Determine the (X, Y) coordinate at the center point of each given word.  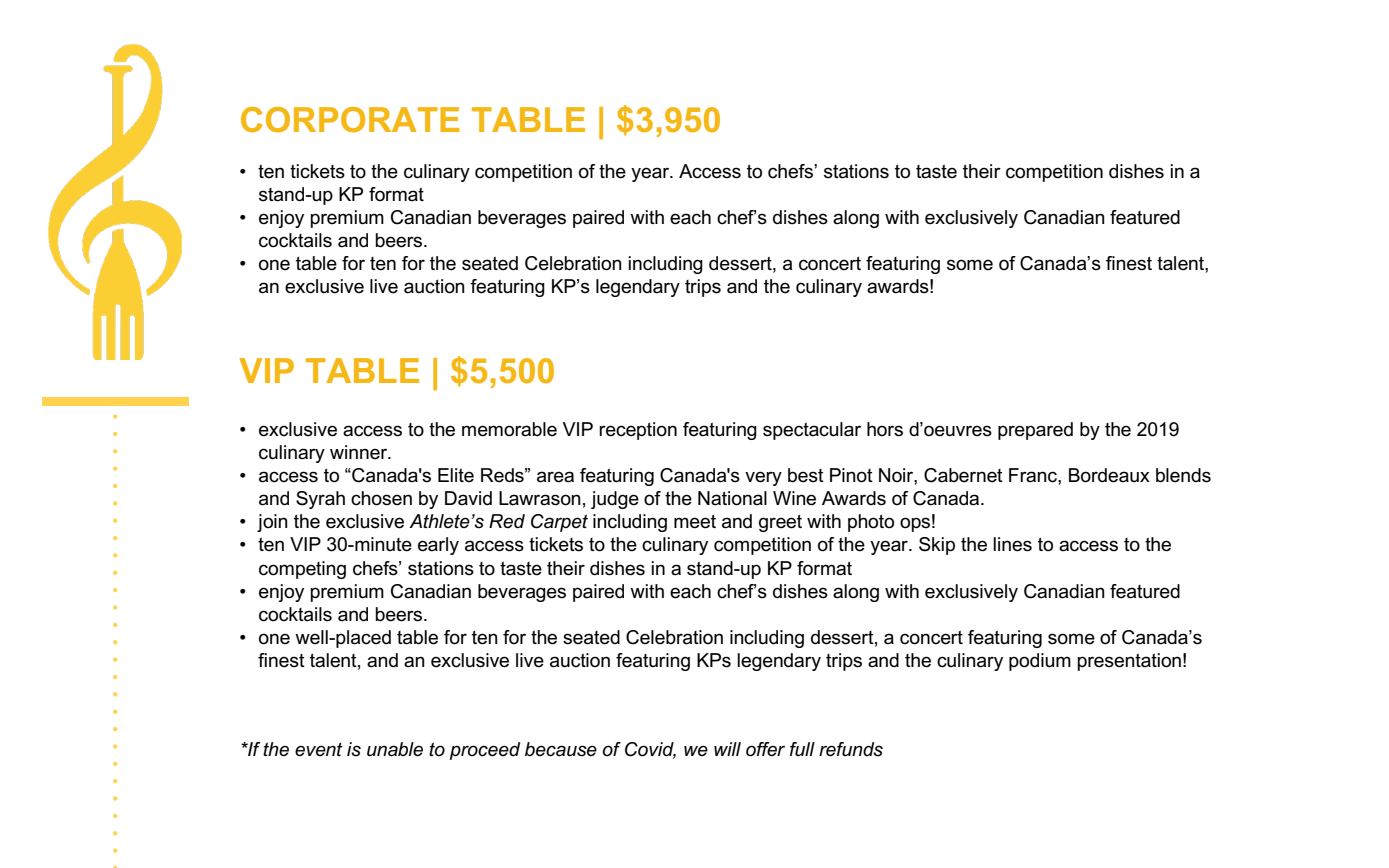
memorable (509, 429)
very (763, 478)
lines (1012, 544)
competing (302, 570)
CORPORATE (350, 119)
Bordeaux (1109, 475)
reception (638, 431)
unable (395, 749)
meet (695, 522)
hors (885, 429)
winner (360, 452)
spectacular (812, 431)
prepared (1035, 431)
